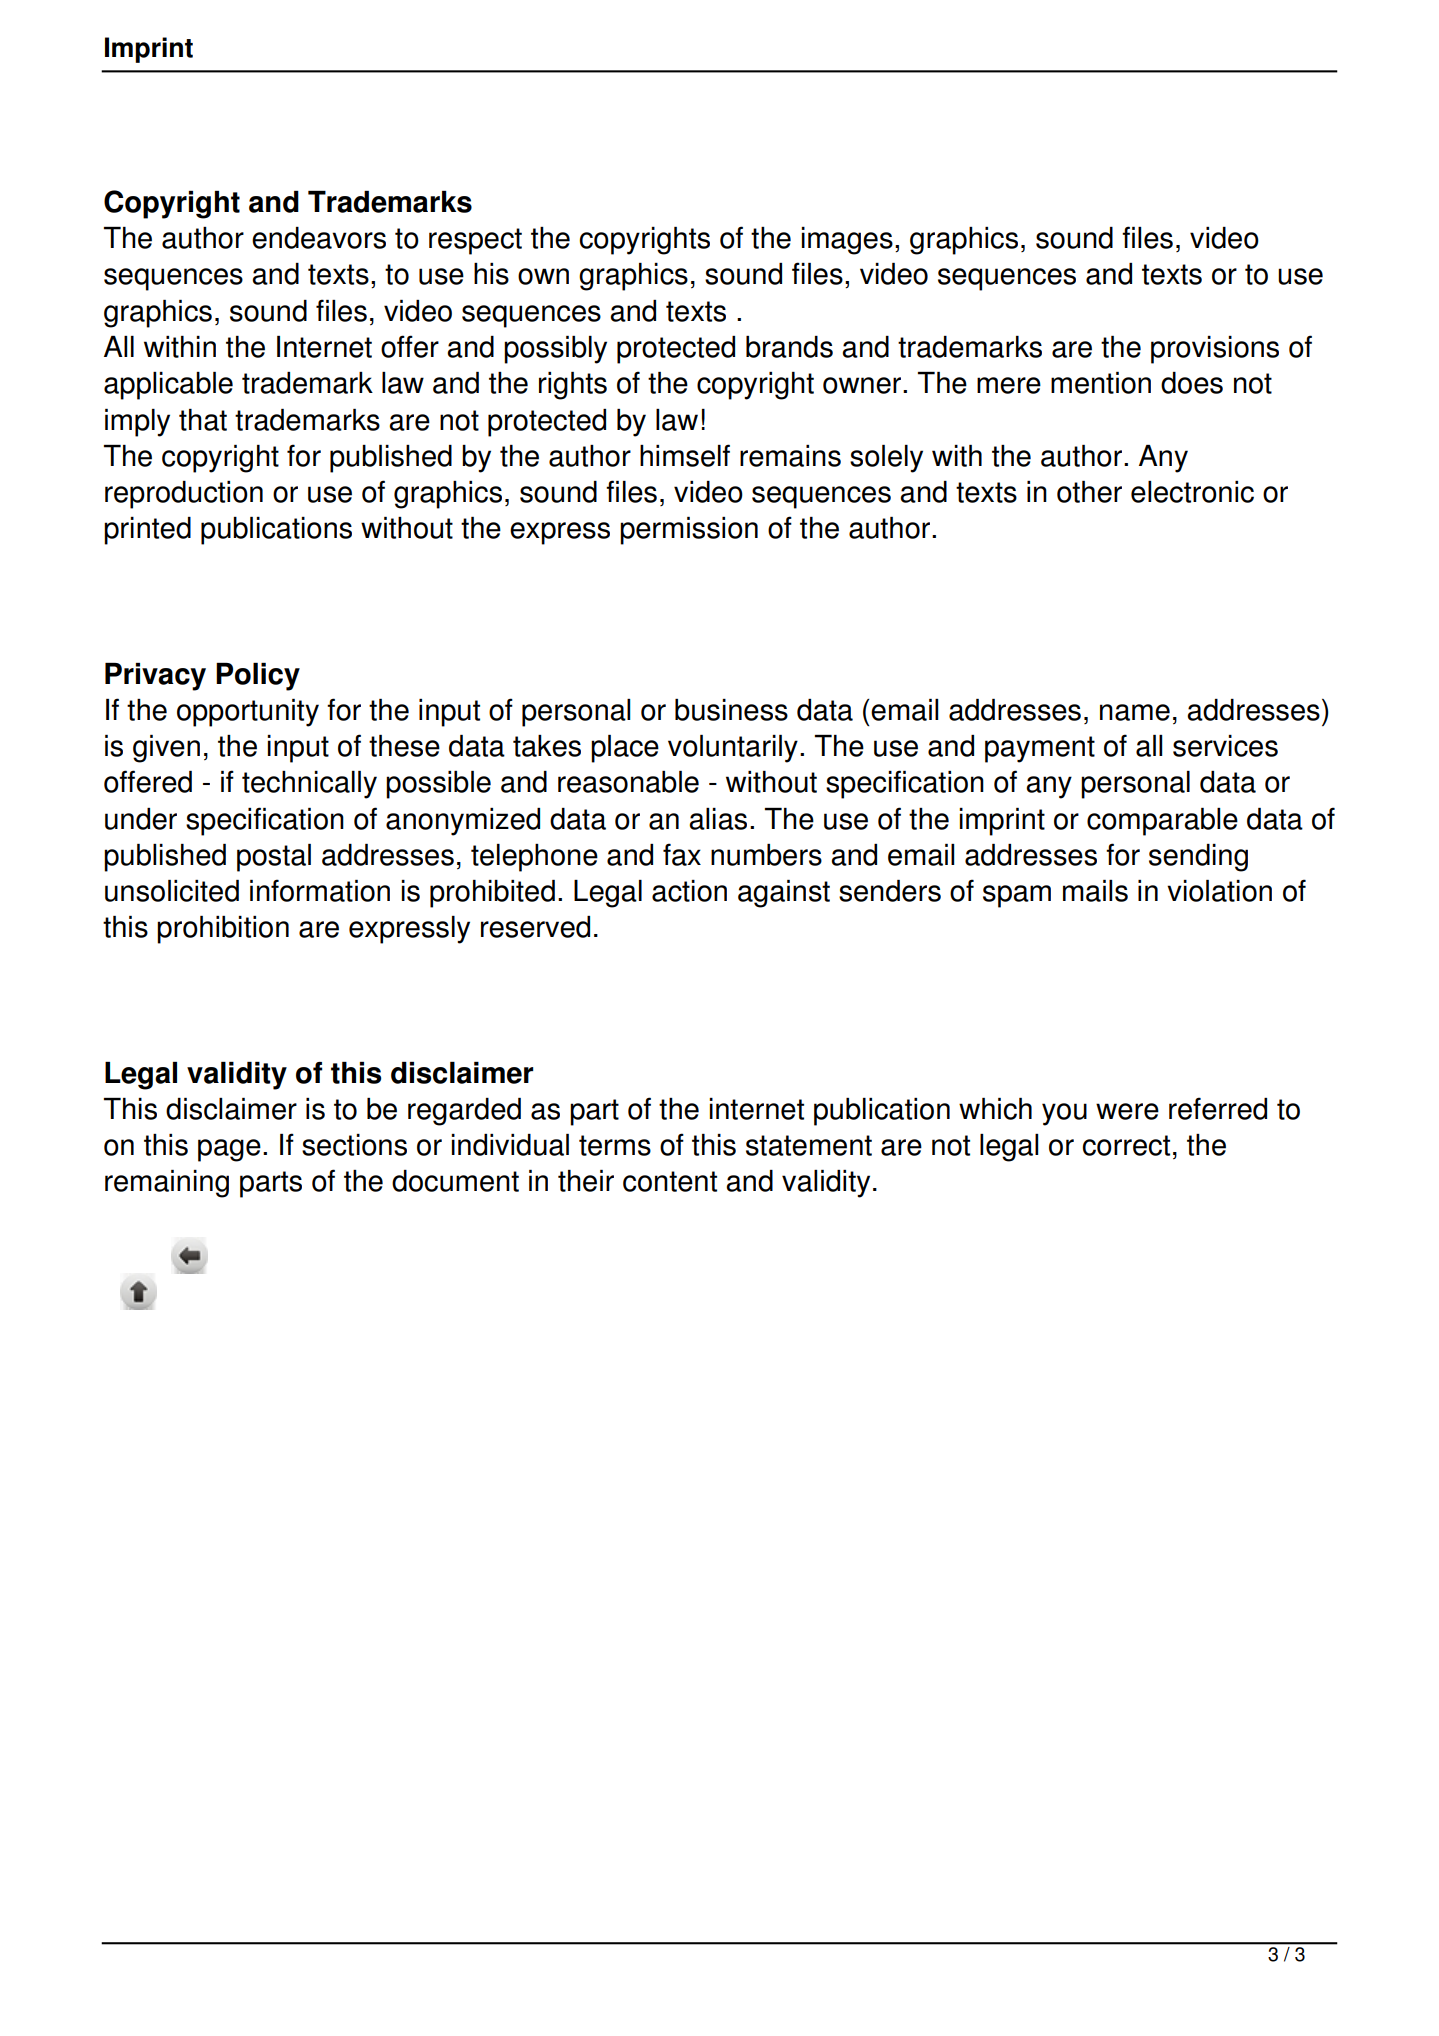 The image size is (1439, 2036). Describe the element at coordinates (229, 1150) in the image. I see `page` at that location.
